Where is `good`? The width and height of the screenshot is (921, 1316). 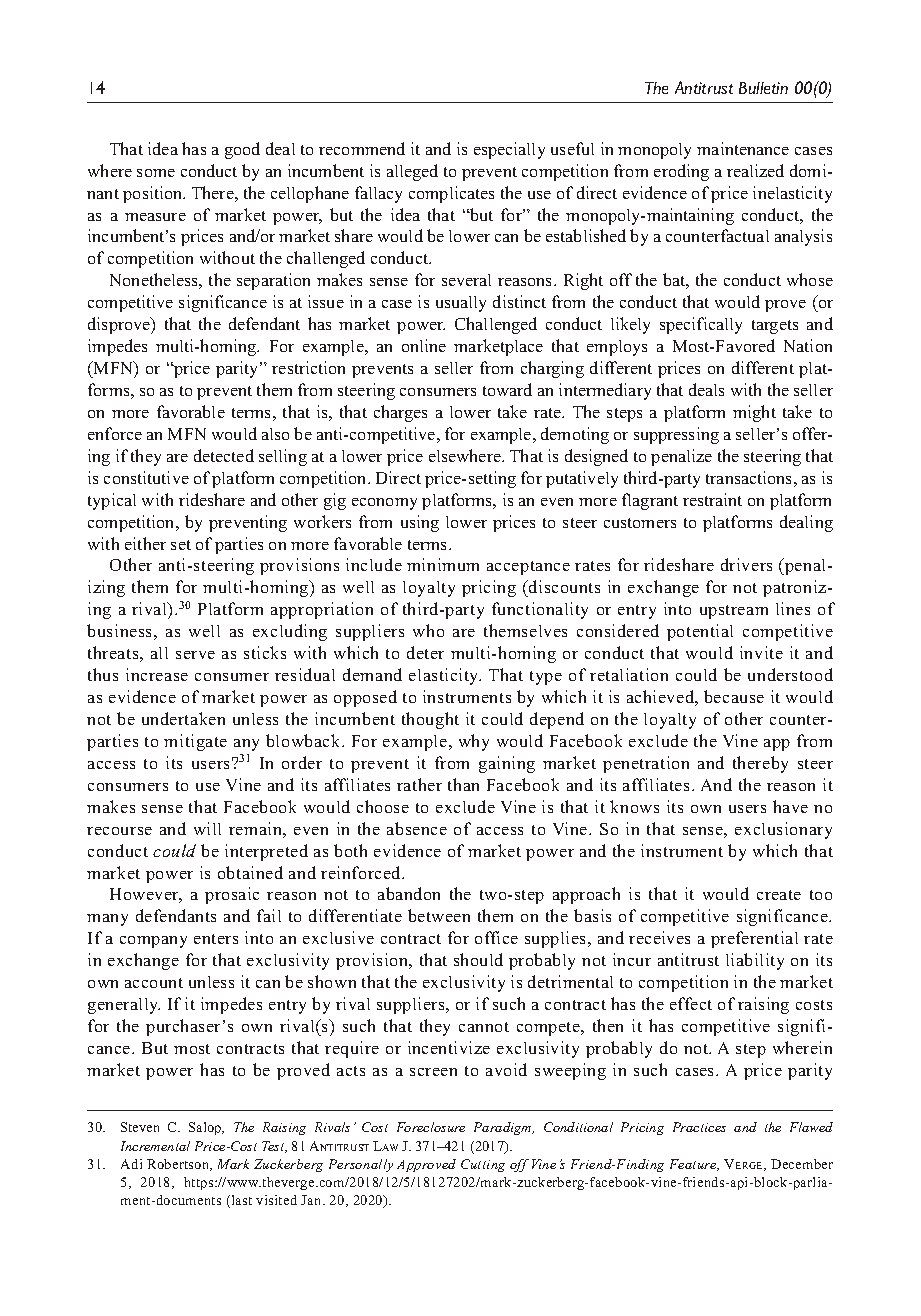 good is located at coordinates (242, 150).
